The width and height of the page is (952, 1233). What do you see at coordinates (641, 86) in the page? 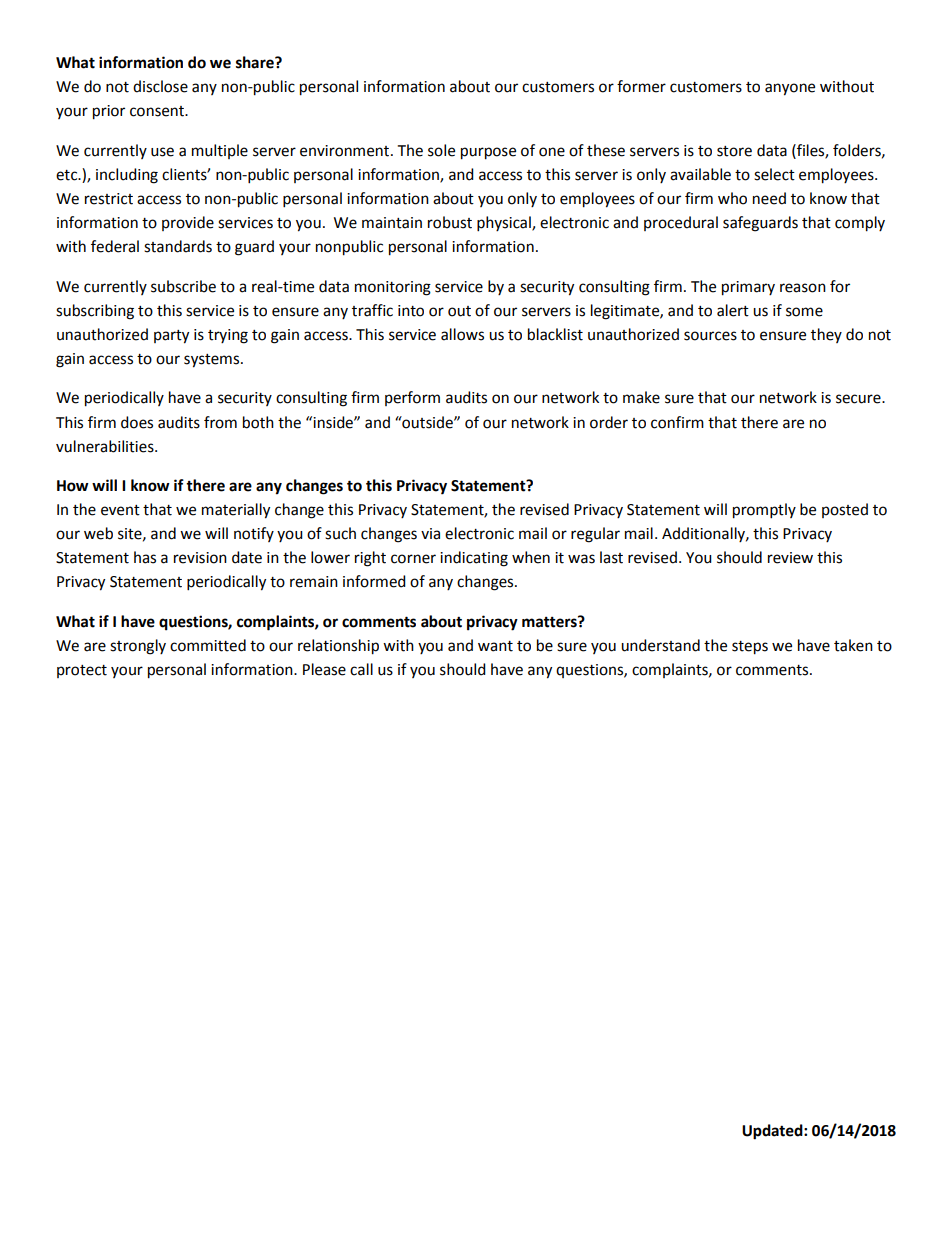
I see `former` at bounding box center [641, 86].
